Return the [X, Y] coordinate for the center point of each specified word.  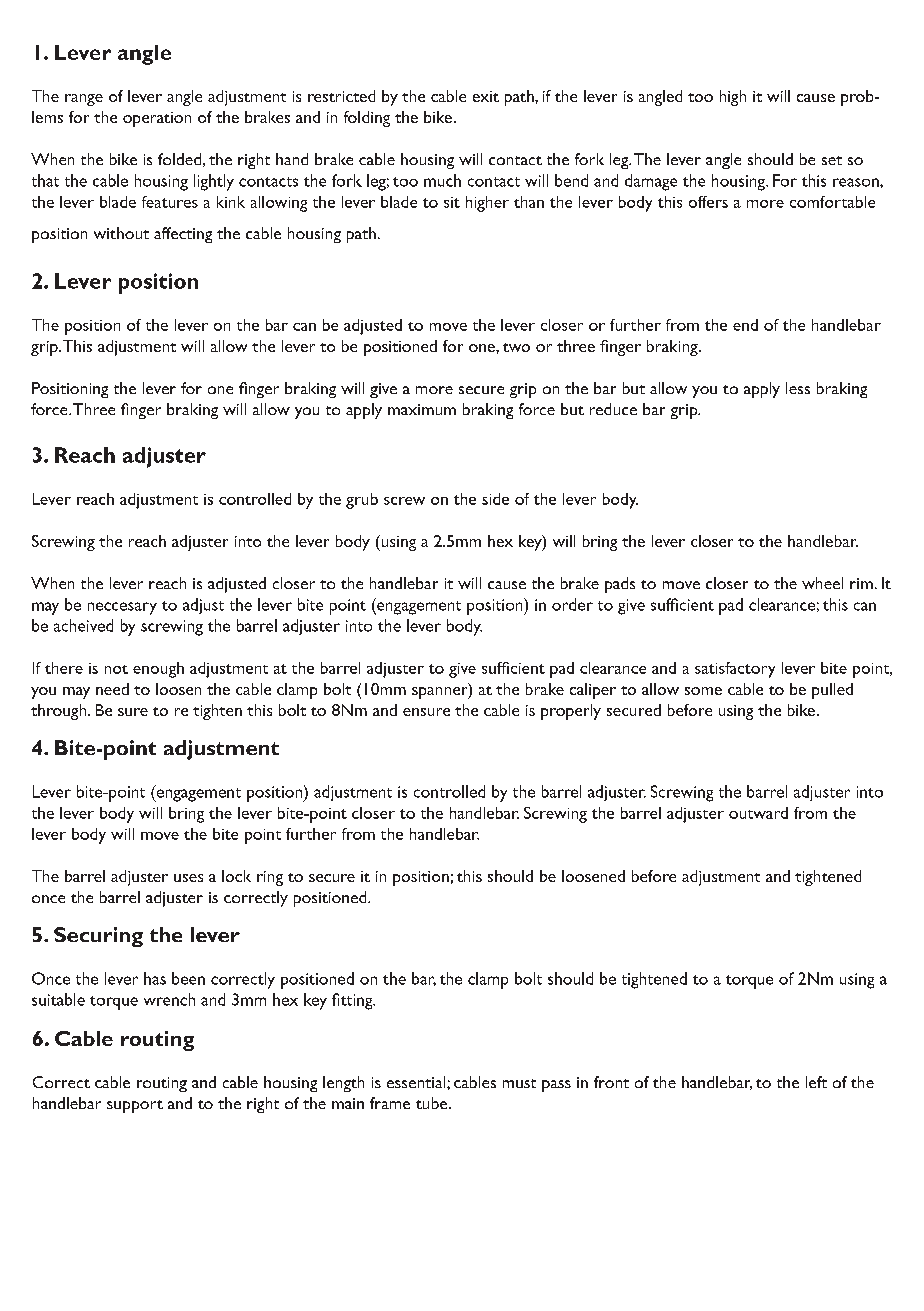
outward [758, 813]
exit [486, 96]
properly [571, 712]
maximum [422, 409]
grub [362, 501]
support [135, 1106]
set [832, 160]
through [60, 712]
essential [417, 1082]
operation [157, 119]
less [798, 388]
